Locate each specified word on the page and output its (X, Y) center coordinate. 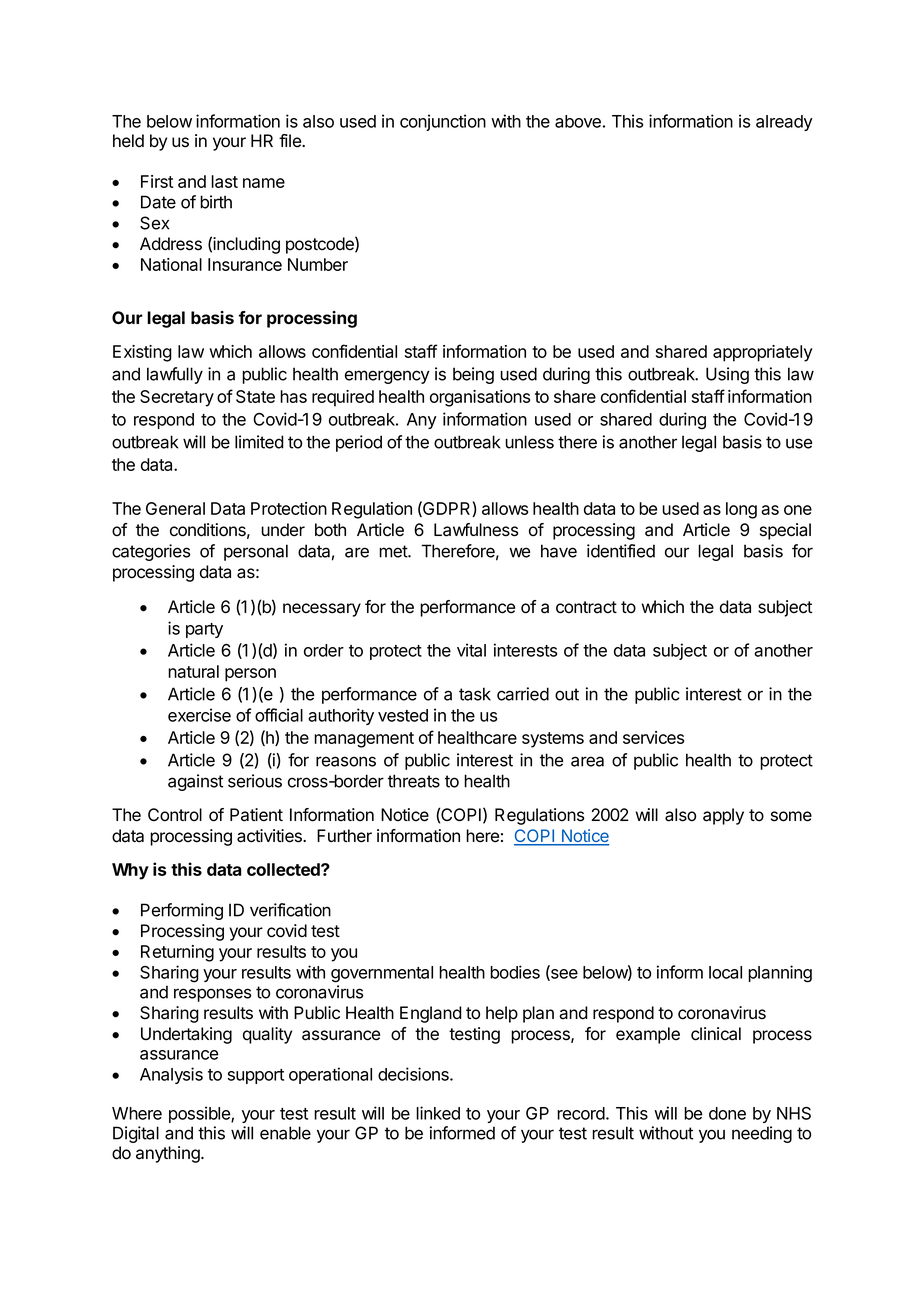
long (741, 510)
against (195, 782)
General (175, 508)
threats (414, 781)
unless (529, 442)
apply (723, 816)
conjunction (443, 122)
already (784, 123)
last (224, 181)
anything (169, 1154)
